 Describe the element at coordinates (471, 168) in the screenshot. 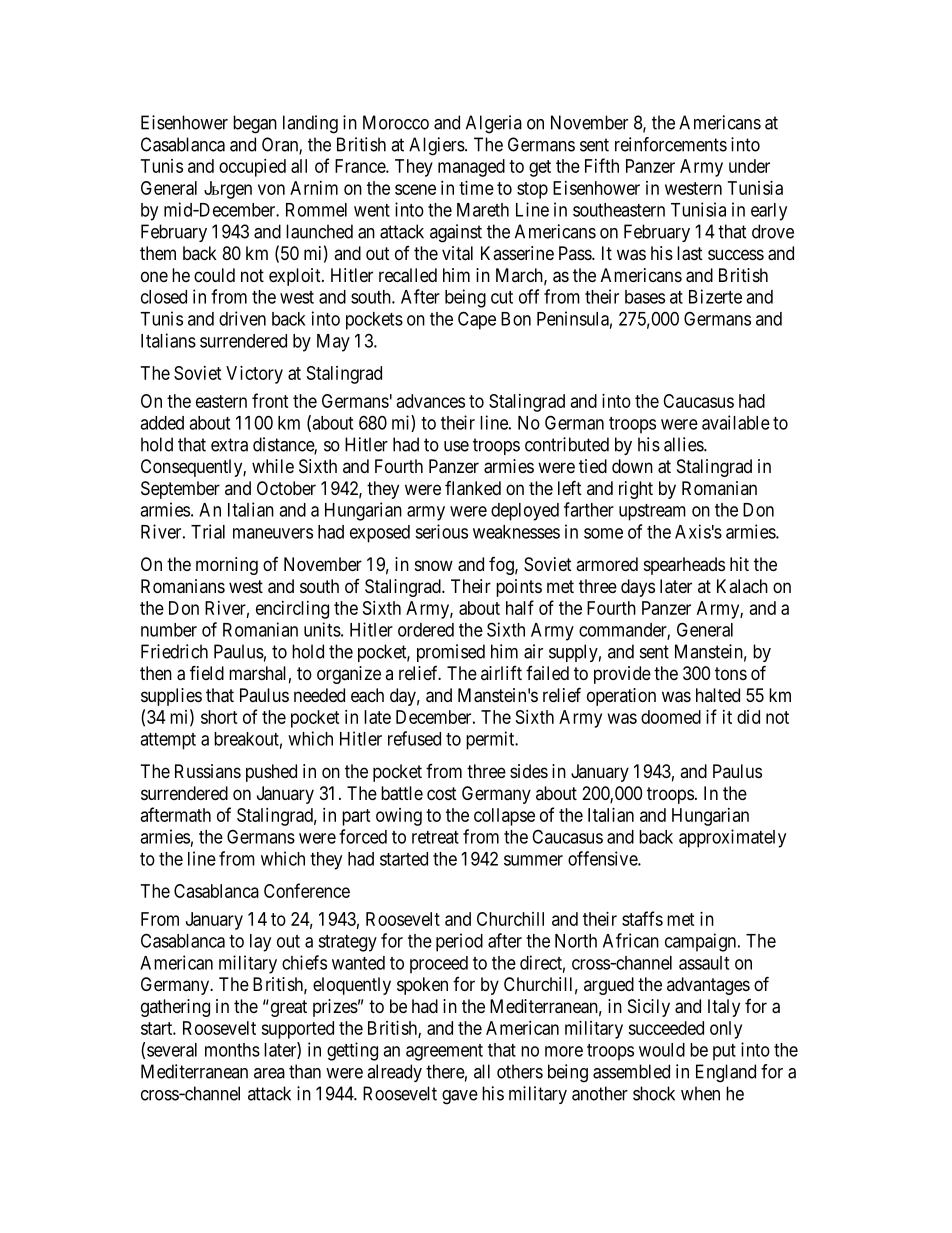

I see `managed` at that location.
